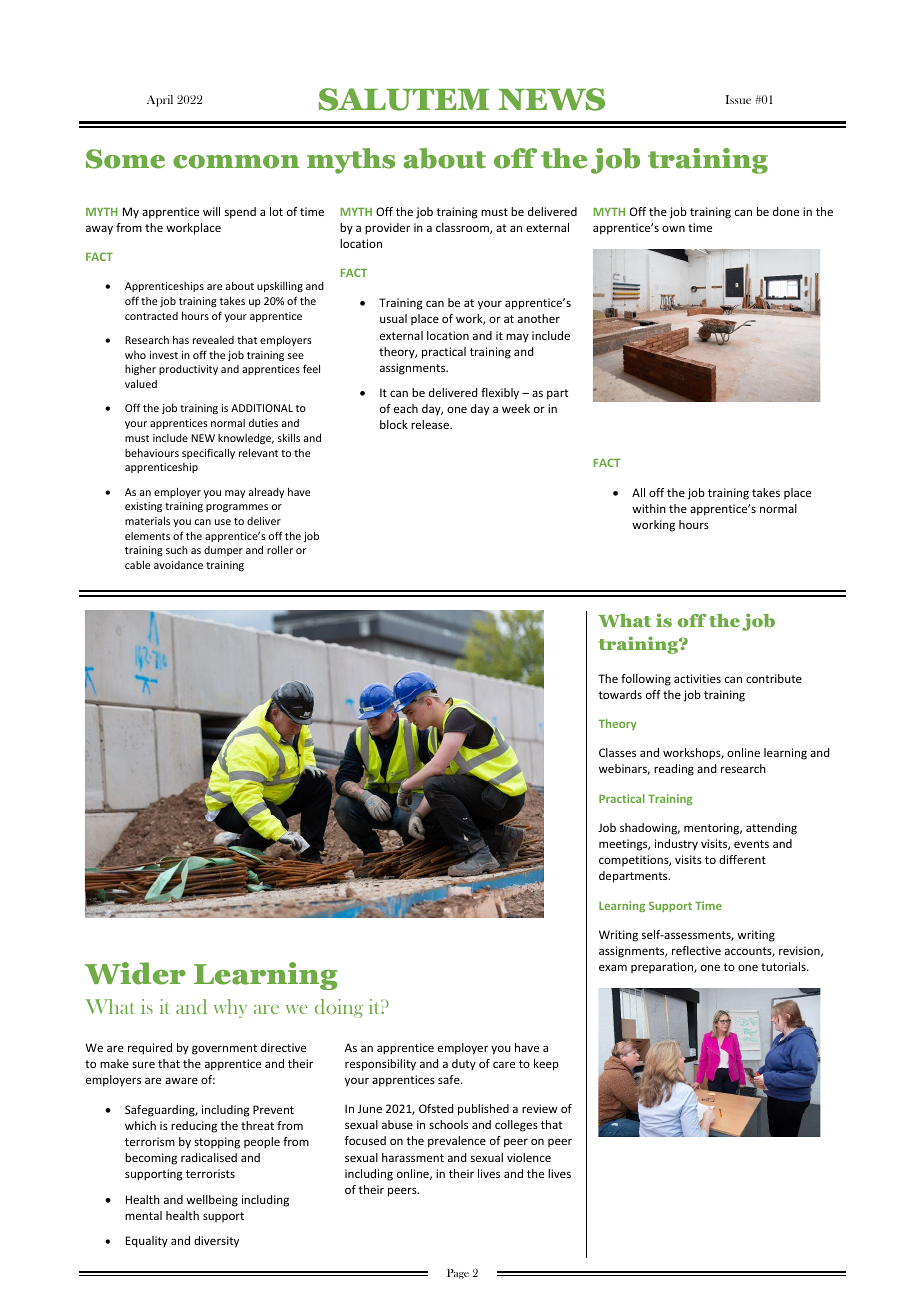  I want to click on existing, so click(143, 507).
